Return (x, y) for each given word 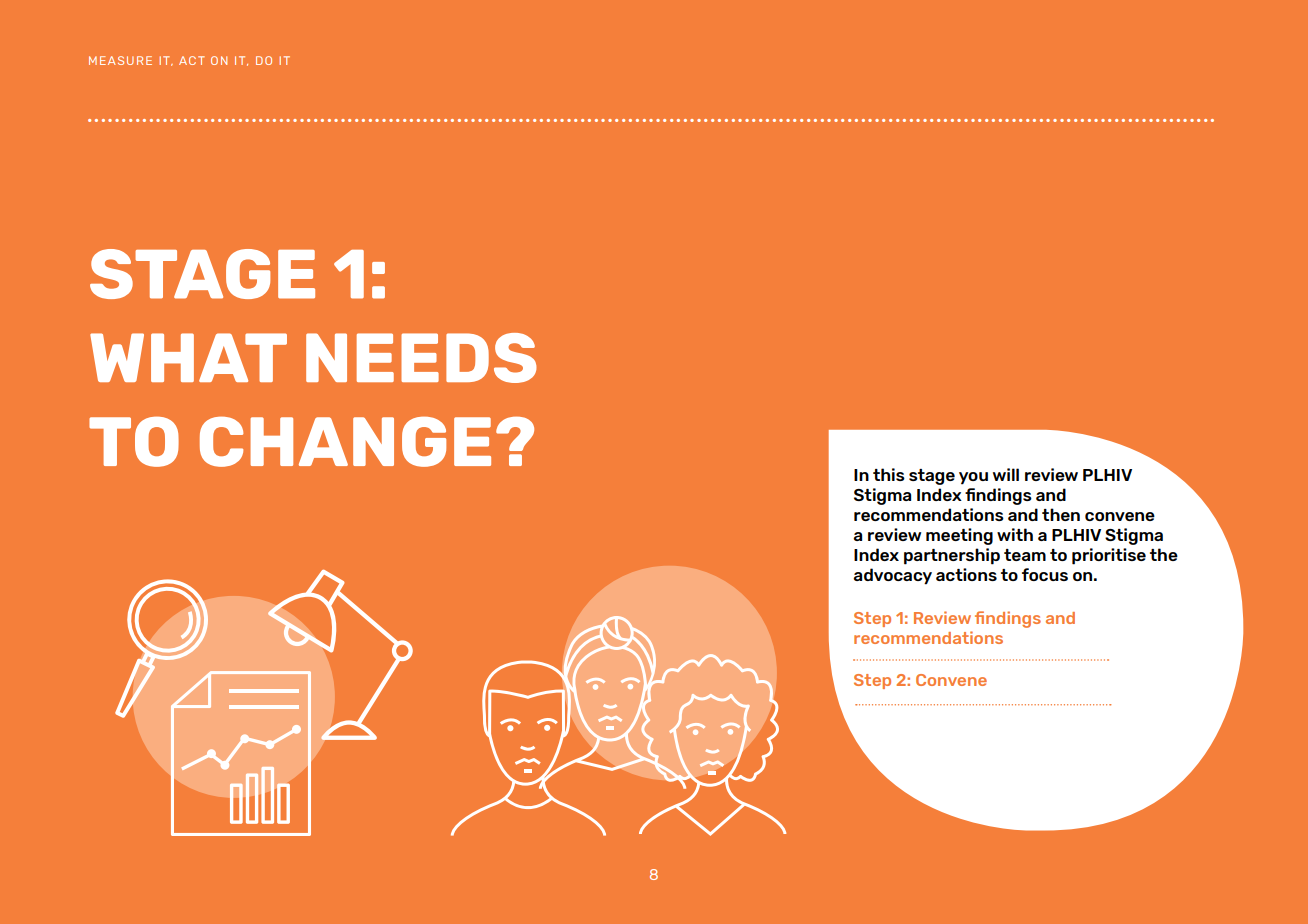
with (1015, 534)
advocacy (892, 576)
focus (1045, 574)
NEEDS (421, 358)
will (1006, 474)
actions (966, 574)
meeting (959, 536)
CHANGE (345, 441)
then (1061, 514)
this (889, 474)
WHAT (188, 357)
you (973, 478)
